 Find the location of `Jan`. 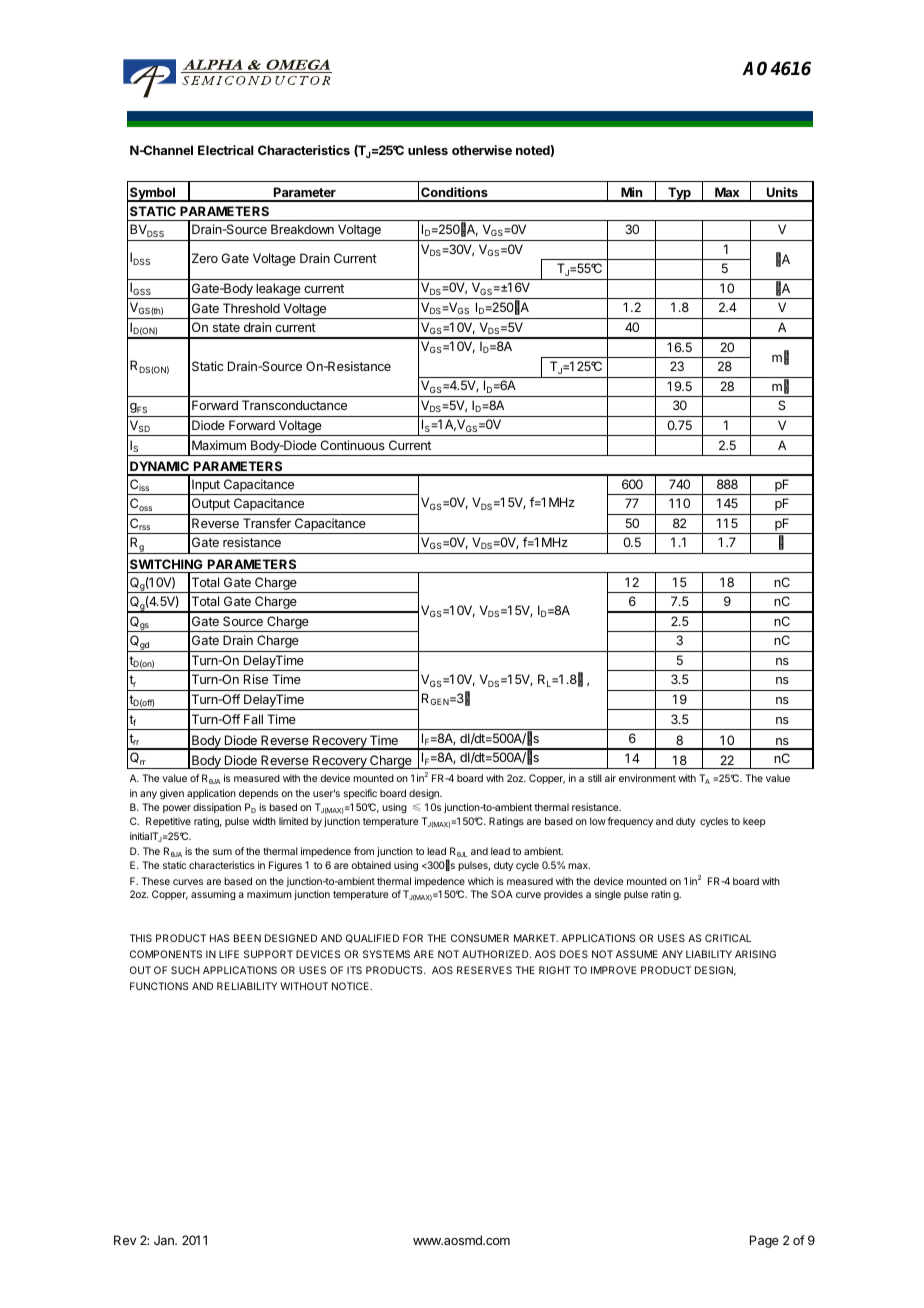

Jan is located at coordinates (165, 1240).
